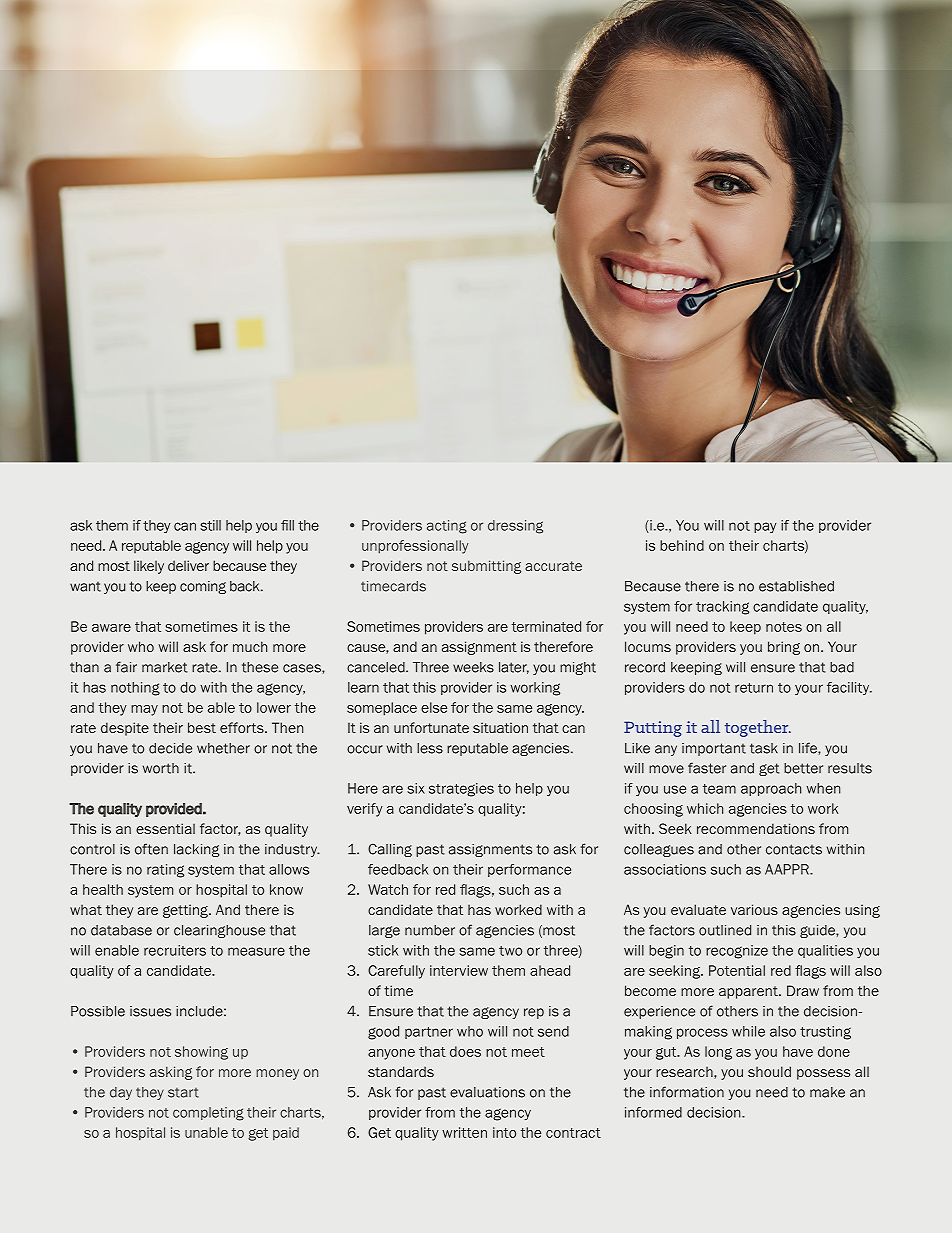 The image size is (952, 1233). Describe the element at coordinates (756, 828) in the screenshot. I see `recommendations` at that location.
